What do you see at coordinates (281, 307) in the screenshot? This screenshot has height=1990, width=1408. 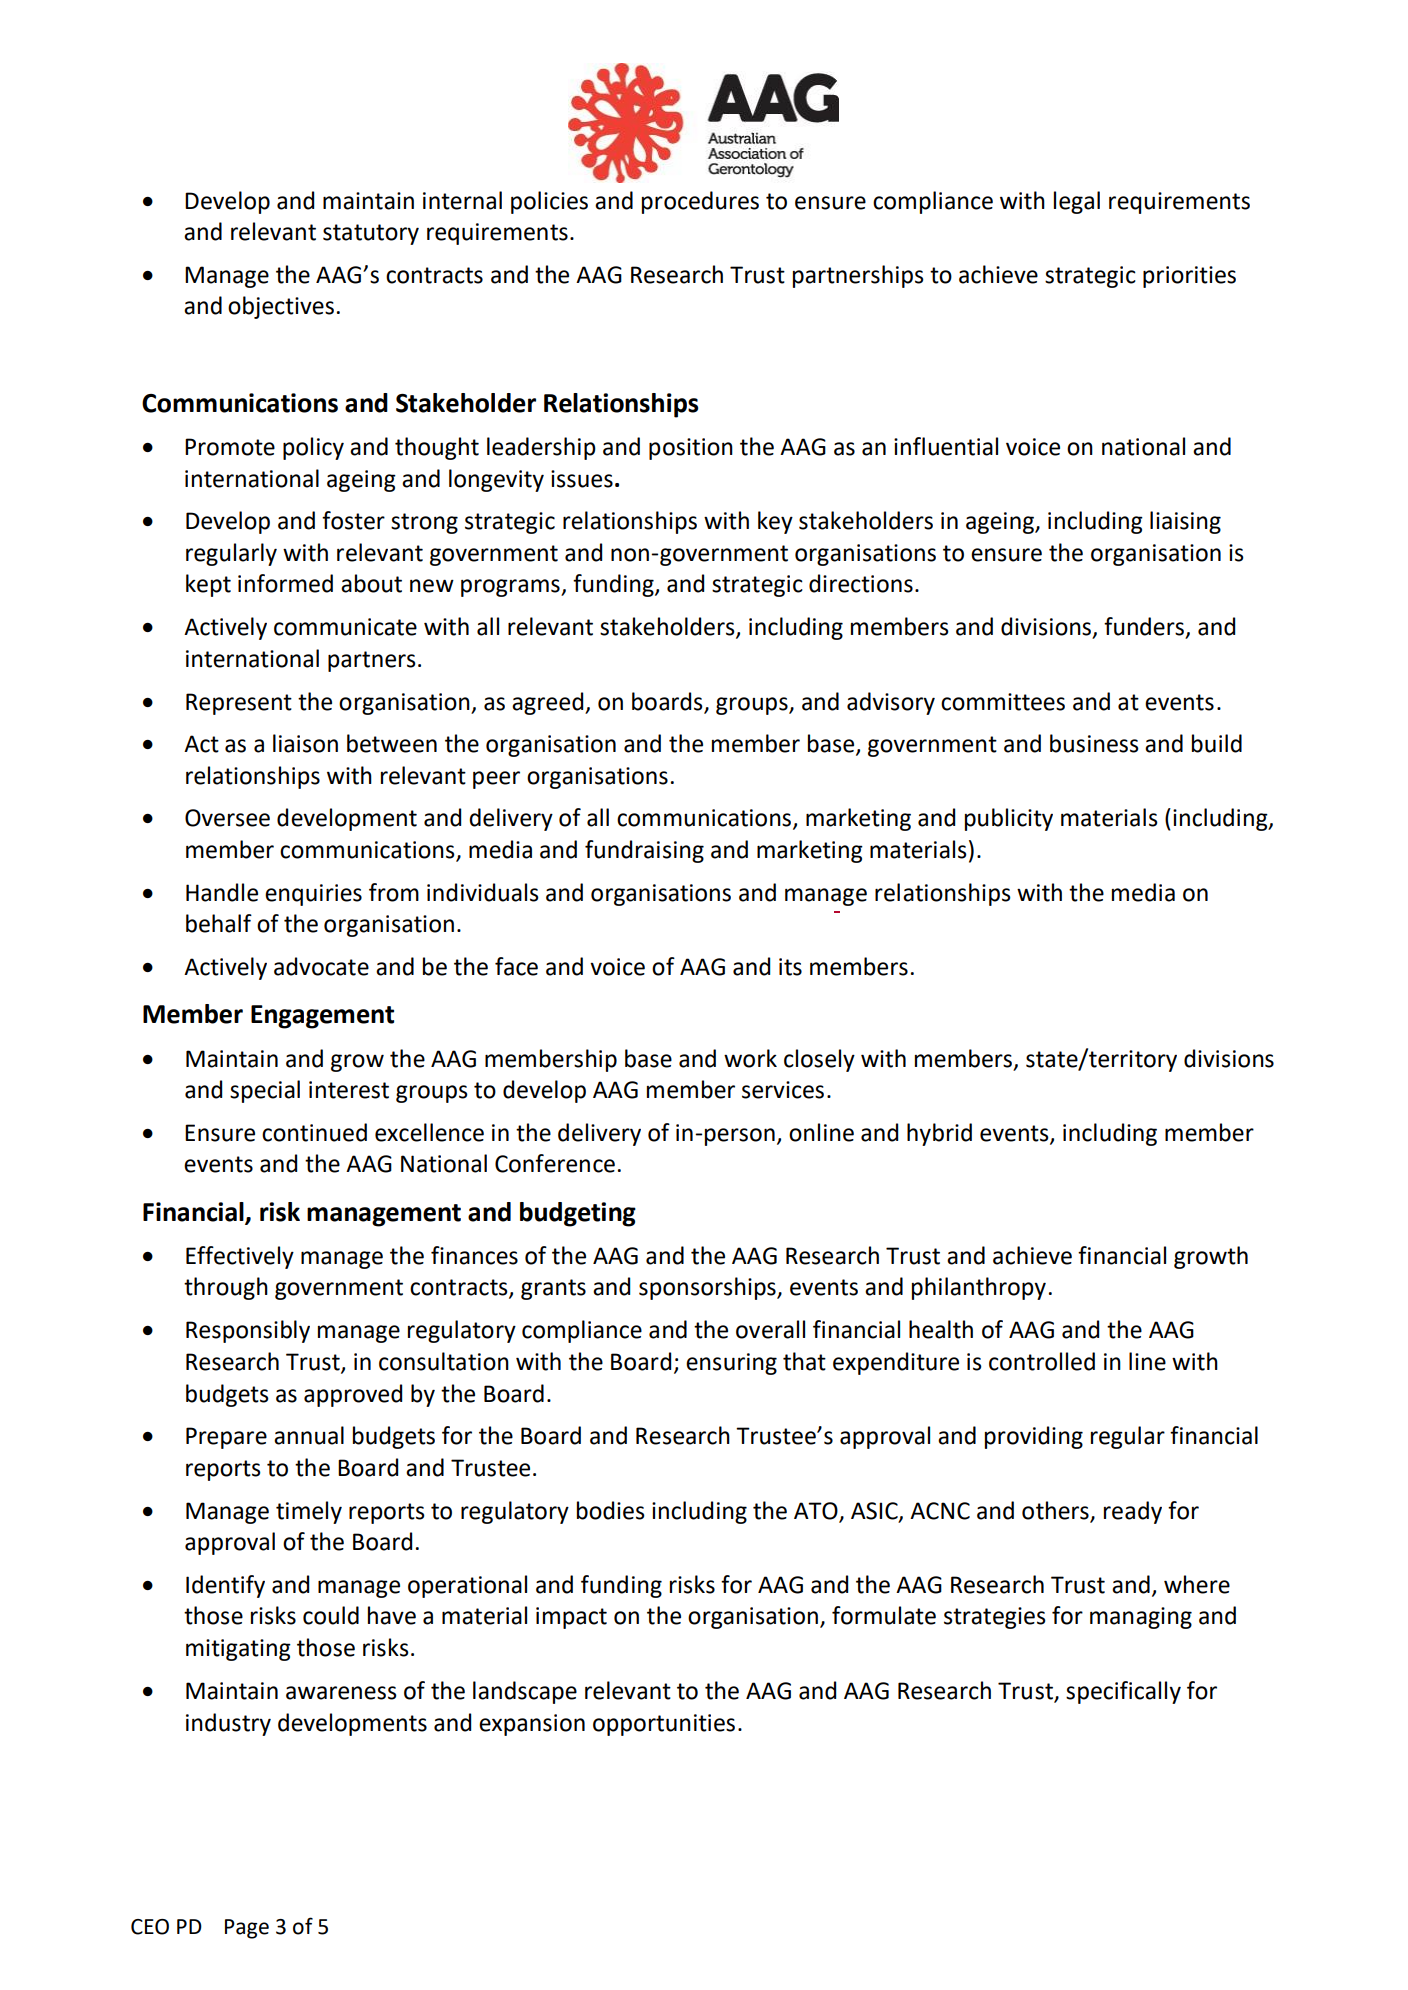 I see `objectives` at bounding box center [281, 307].
